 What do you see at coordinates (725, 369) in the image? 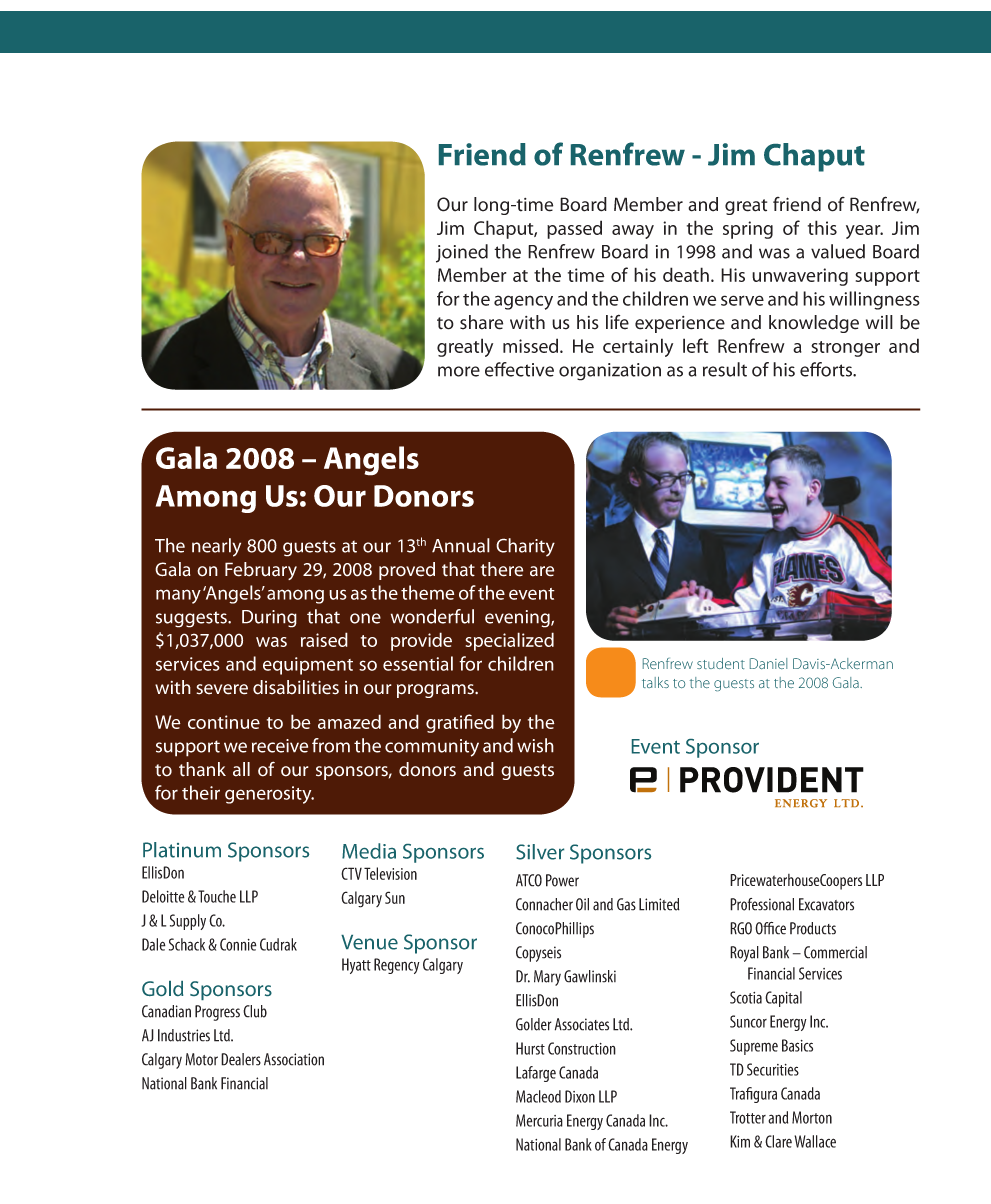
I see `result` at bounding box center [725, 369].
